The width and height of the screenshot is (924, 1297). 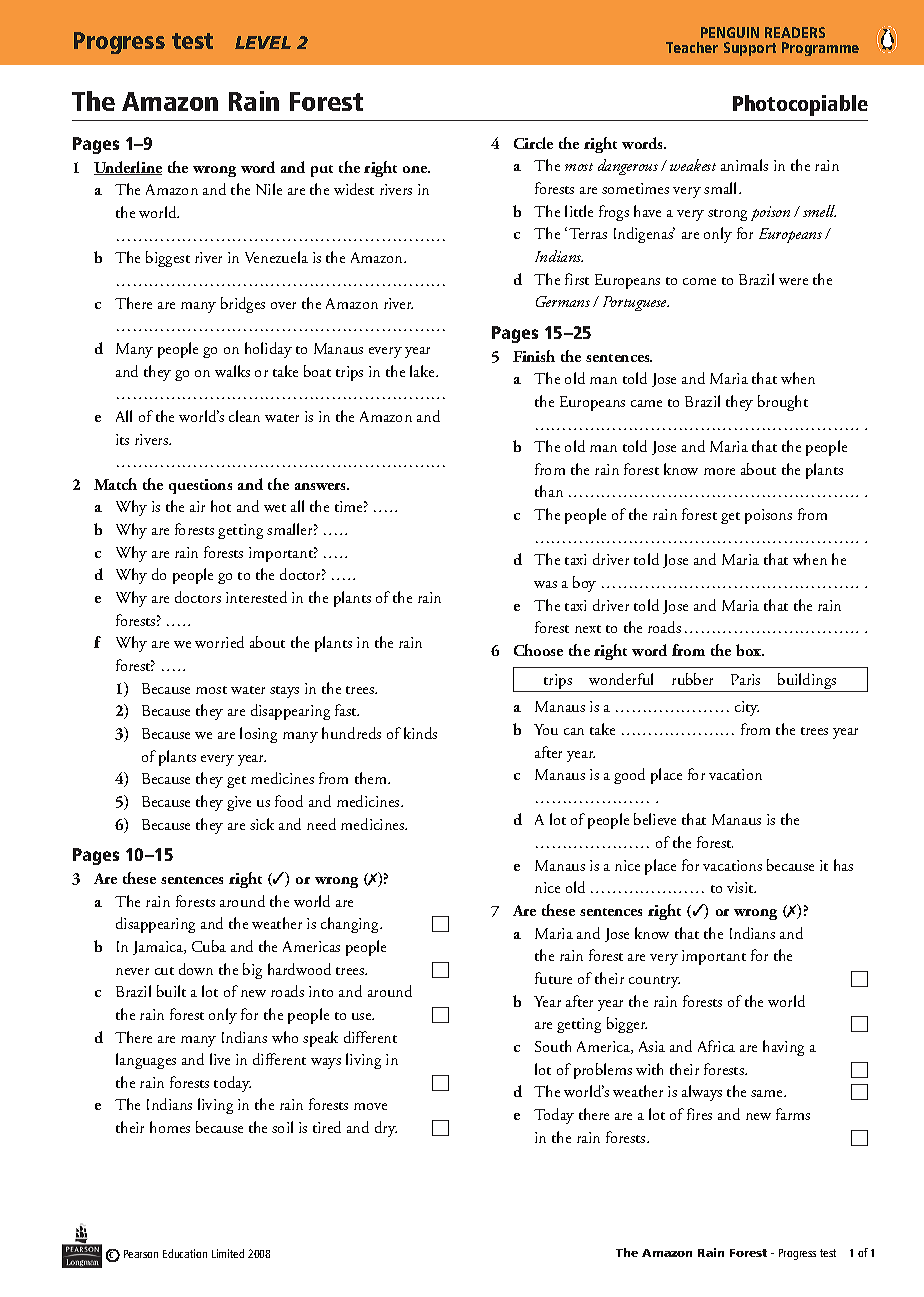 What do you see at coordinates (219, 642) in the screenshot?
I see `worried` at bounding box center [219, 642].
